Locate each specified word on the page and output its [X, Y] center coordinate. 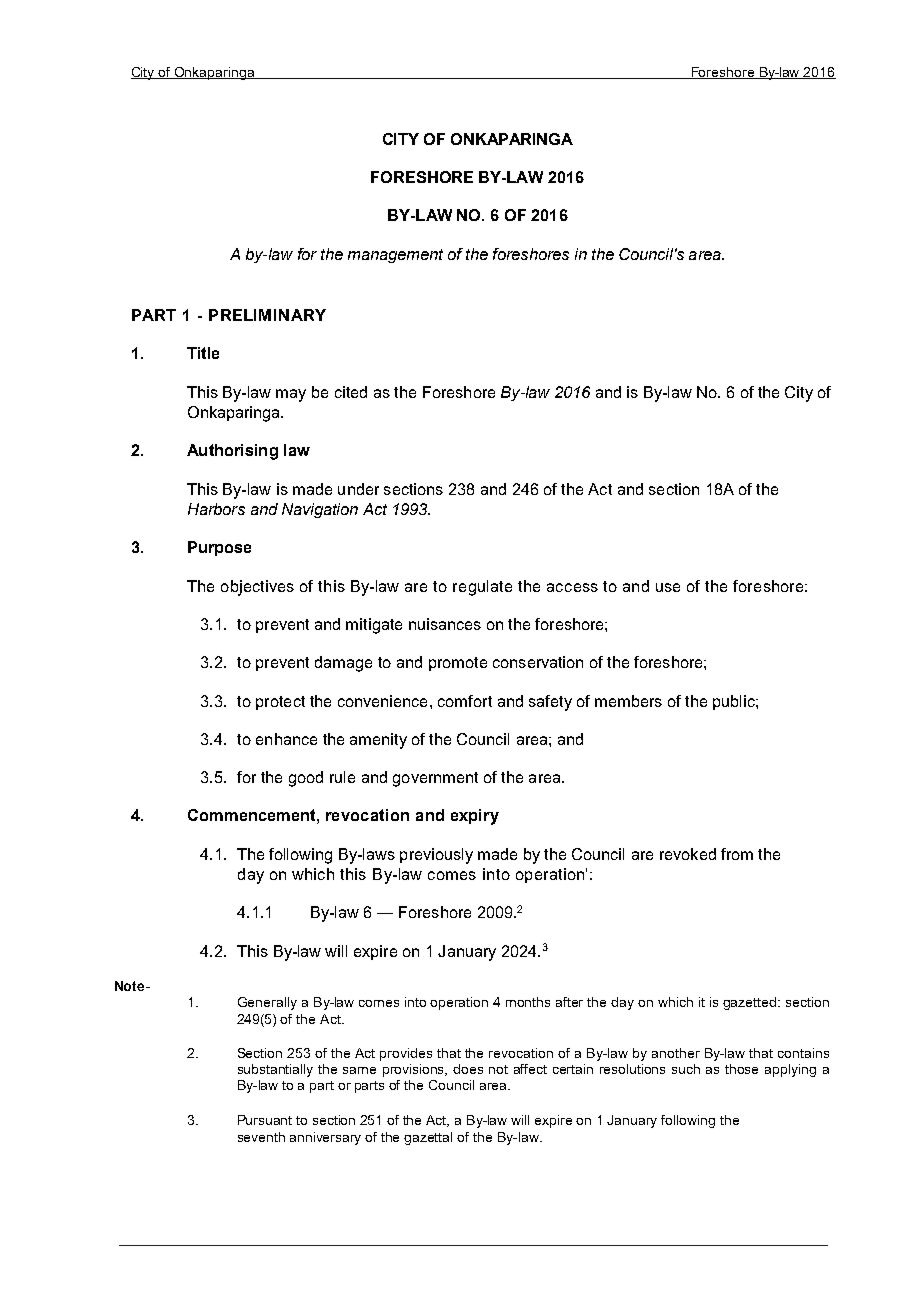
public [735, 702]
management [395, 256]
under [358, 489]
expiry [475, 817]
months [528, 1002]
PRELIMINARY [267, 315]
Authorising [232, 452]
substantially [275, 1070]
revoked [688, 854]
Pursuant [265, 1120]
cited [351, 392]
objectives [257, 588]
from [737, 854]
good [306, 779]
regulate [482, 588]
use [668, 587]
